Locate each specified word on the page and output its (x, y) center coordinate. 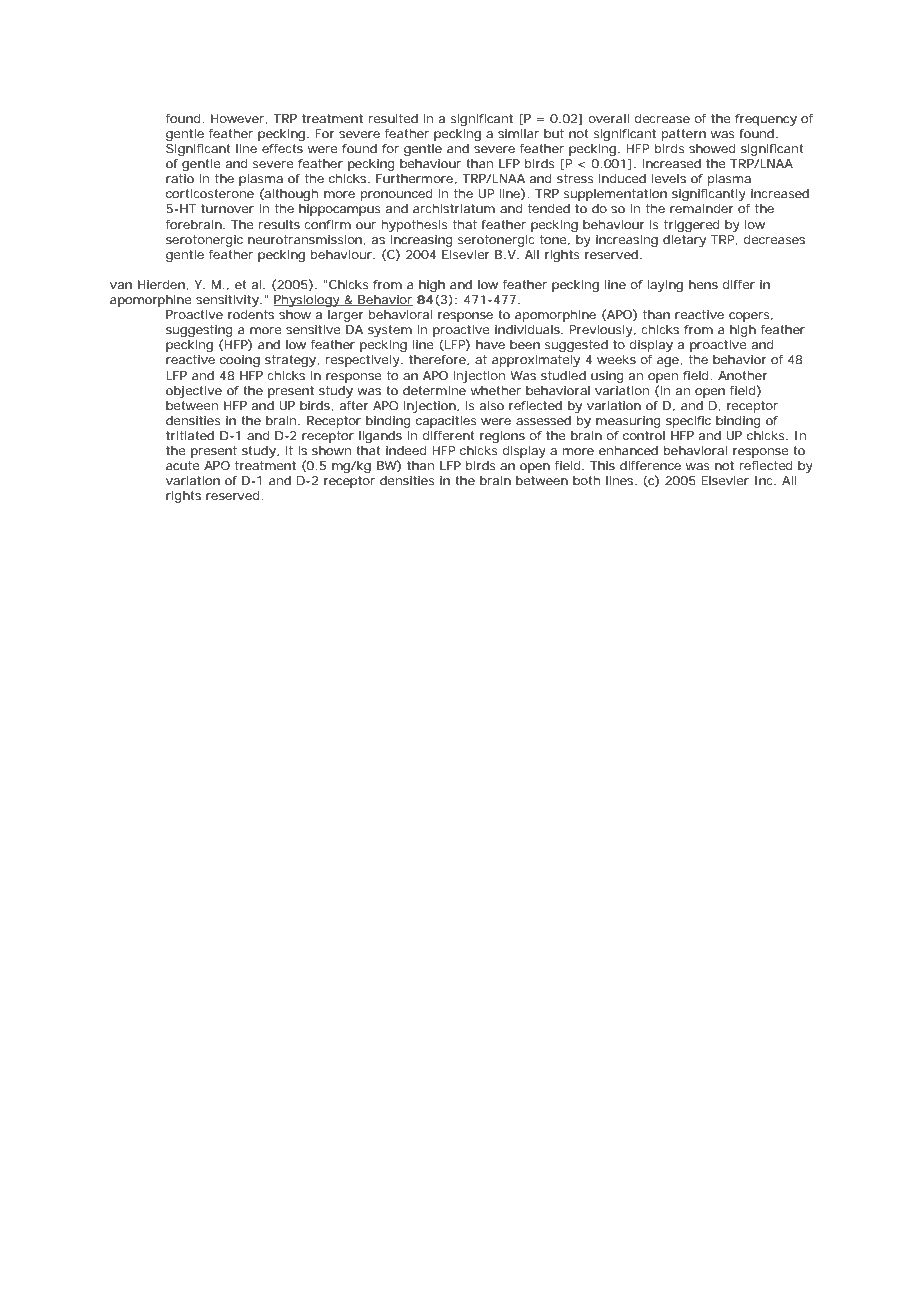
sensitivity (228, 301)
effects (282, 148)
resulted (393, 118)
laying (665, 286)
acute (183, 465)
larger (346, 316)
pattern (684, 135)
